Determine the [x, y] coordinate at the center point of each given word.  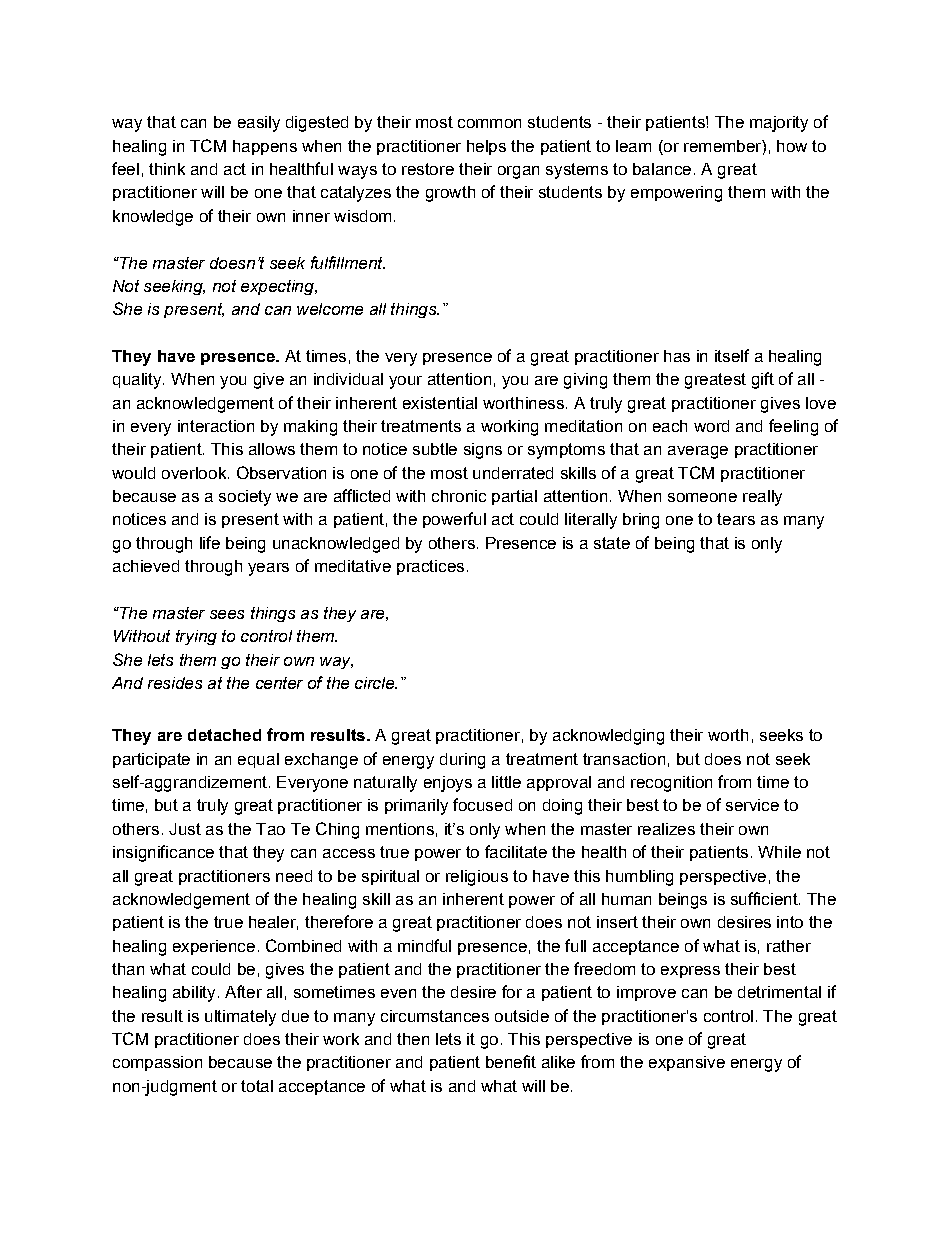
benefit [511, 1061]
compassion [157, 1063]
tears [736, 519]
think [167, 169]
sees [227, 614]
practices [430, 567]
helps [486, 147]
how [792, 146]
